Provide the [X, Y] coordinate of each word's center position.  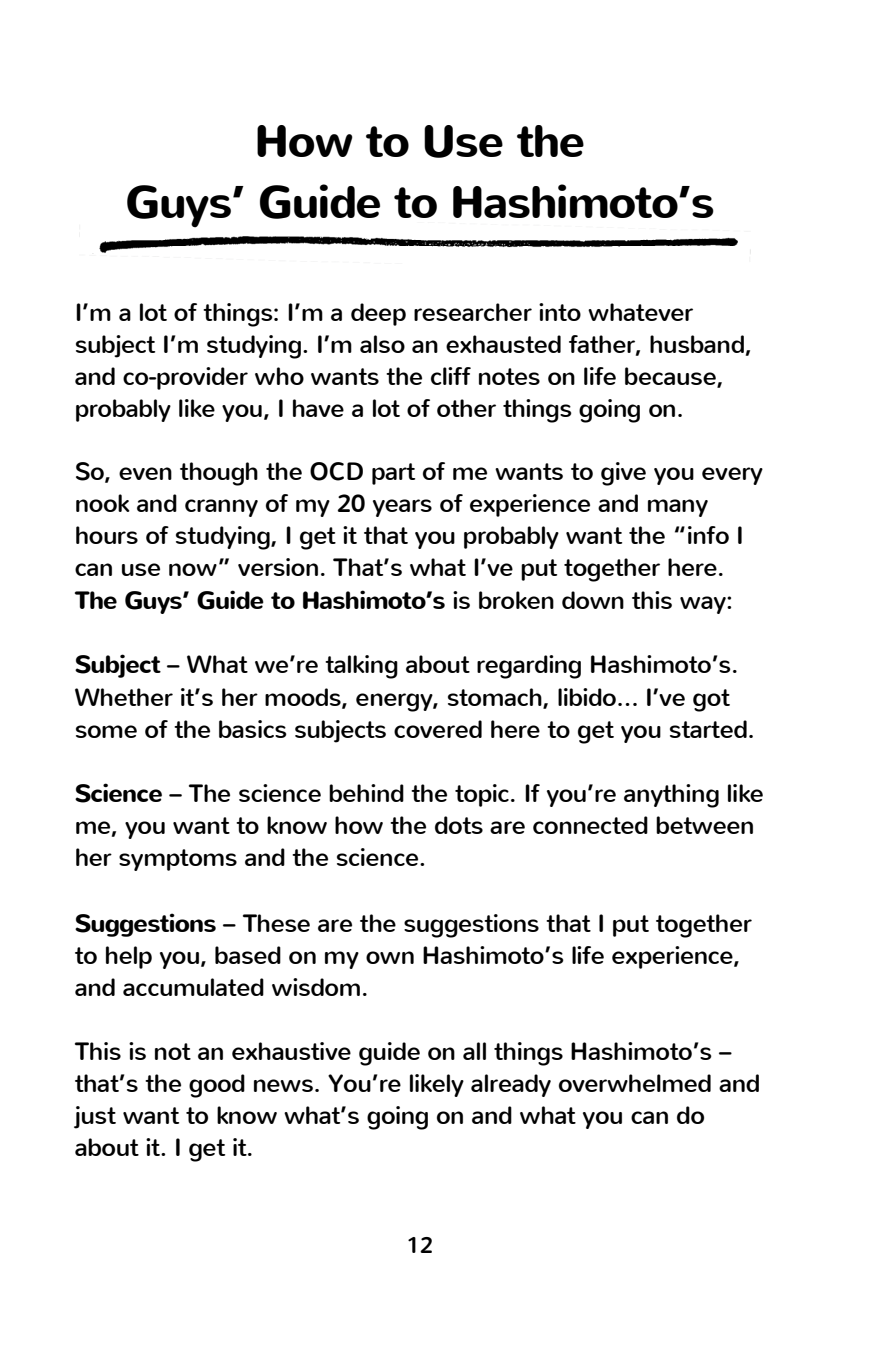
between [704, 825]
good [217, 1086]
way [704, 605]
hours [107, 535]
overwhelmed [635, 1083]
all [474, 1051]
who [279, 376]
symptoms [178, 860]
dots [459, 825]
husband [697, 344]
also [382, 344]
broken [516, 600]
